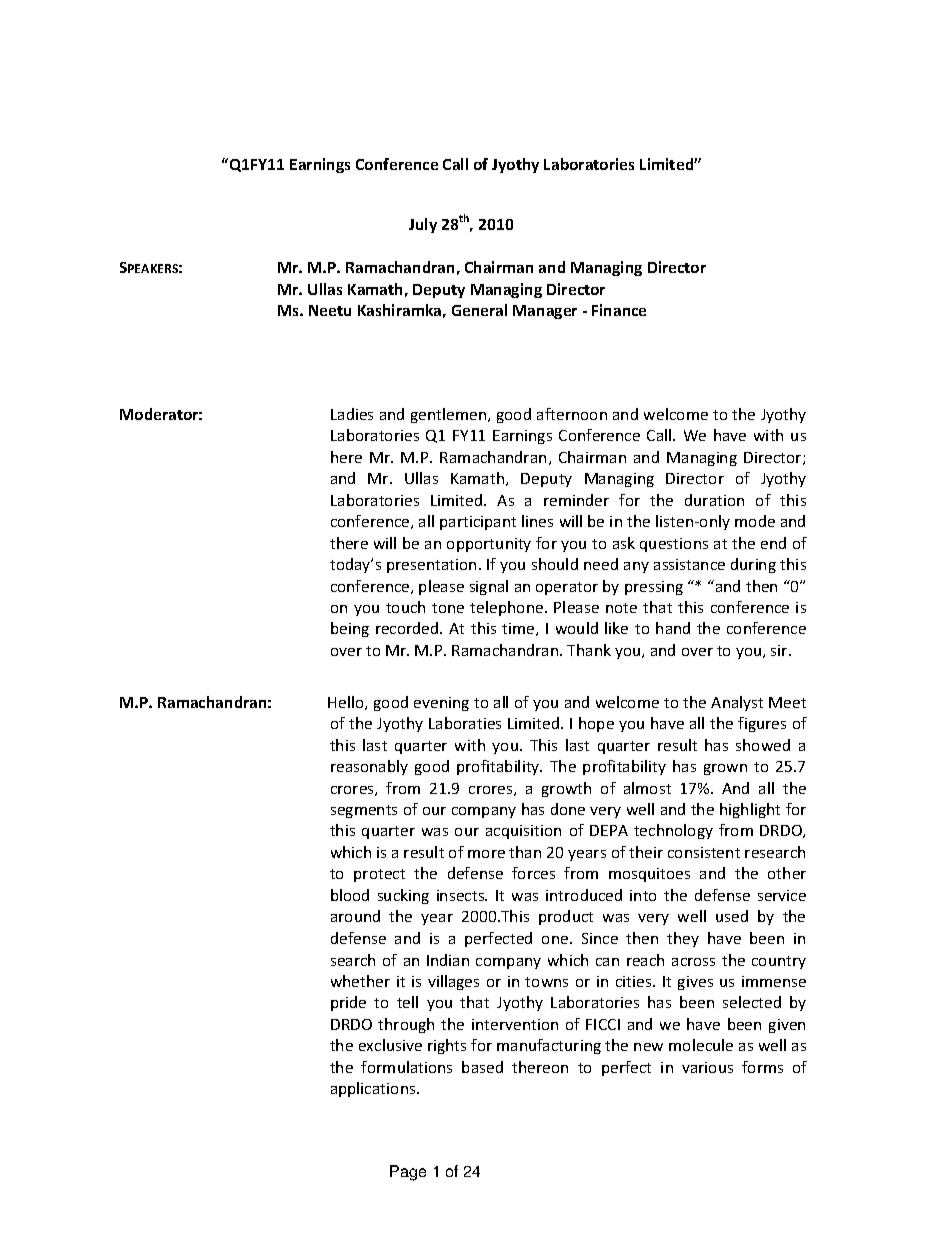 This document has height=1233, width=952. What do you see at coordinates (431, 566) in the document?
I see `presentation` at bounding box center [431, 566].
